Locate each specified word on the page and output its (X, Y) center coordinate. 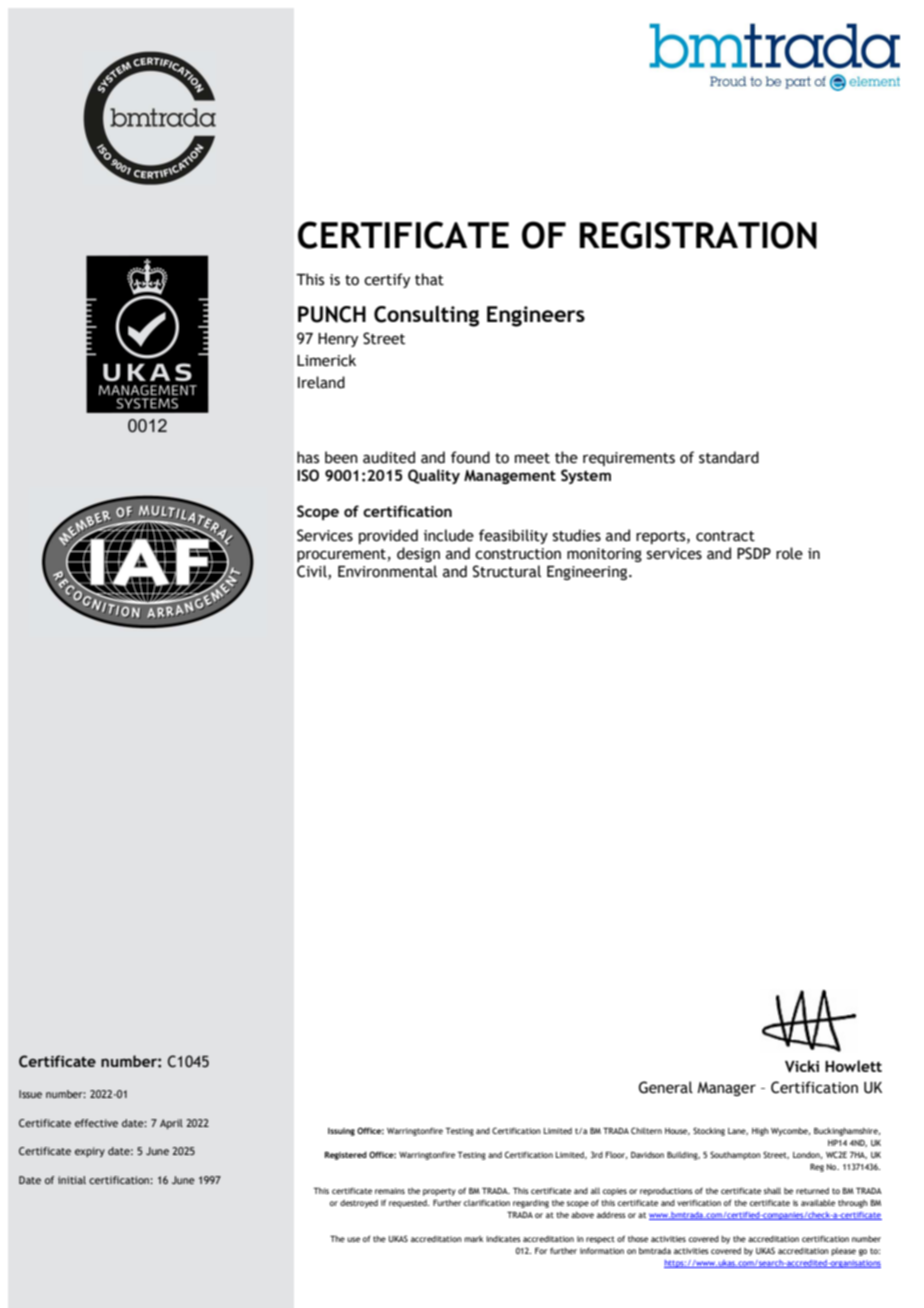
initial (72, 1180)
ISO (308, 475)
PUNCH (332, 314)
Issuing (341, 1132)
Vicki (802, 1066)
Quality (434, 476)
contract (725, 536)
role (789, 553)
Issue (30, 1094)
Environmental (387, 571)
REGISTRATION (698, 235)
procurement (341, 555)
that (429, 279)
